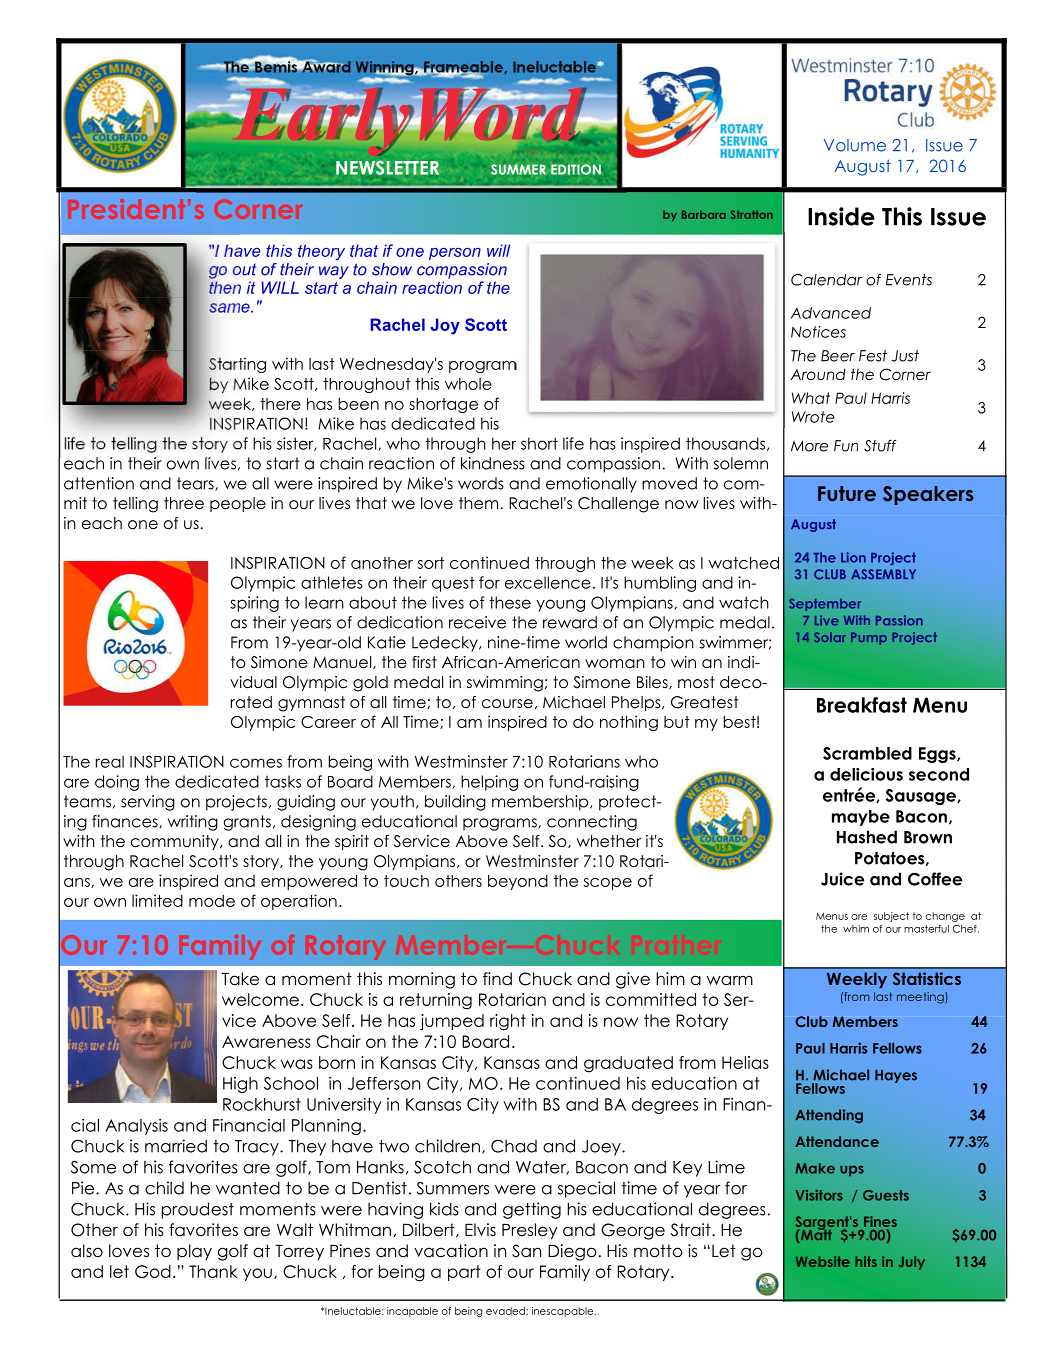 This screenshot has width=1045, height=1352. I want to click on whim, so click(856, 929).
